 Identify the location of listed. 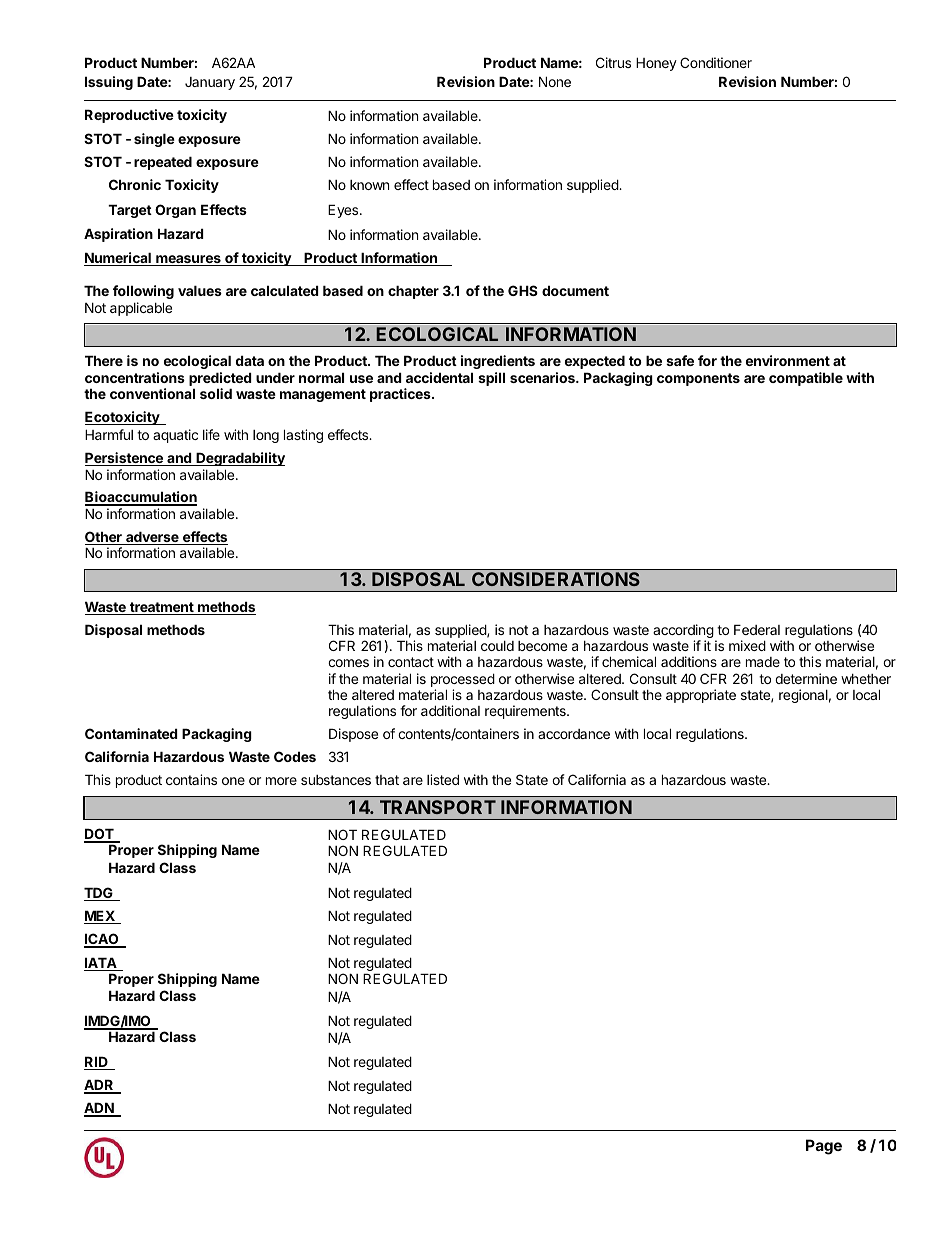
(443, 779).
